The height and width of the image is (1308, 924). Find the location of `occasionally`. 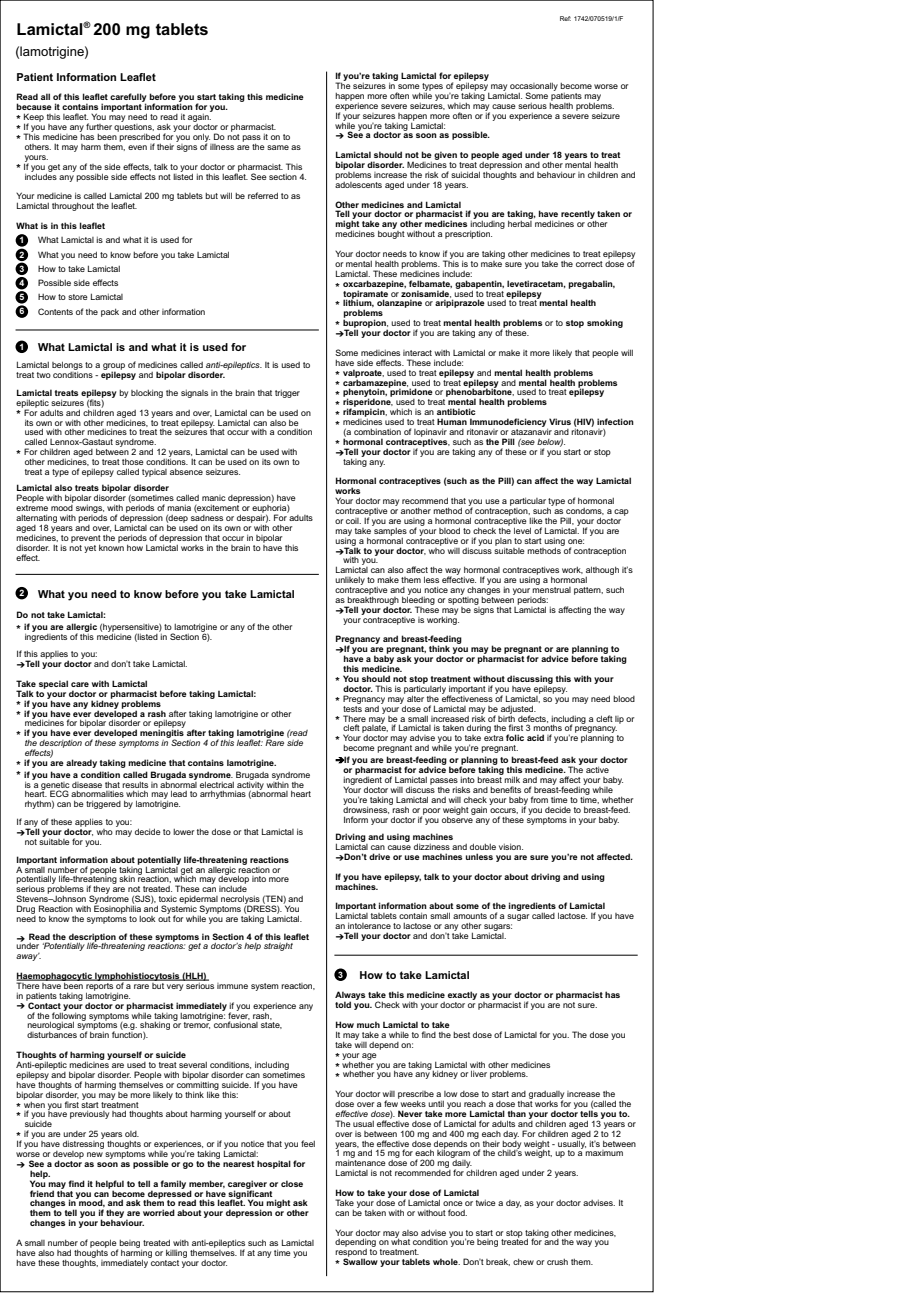

occasionally is located at coordinates (534, 87).
